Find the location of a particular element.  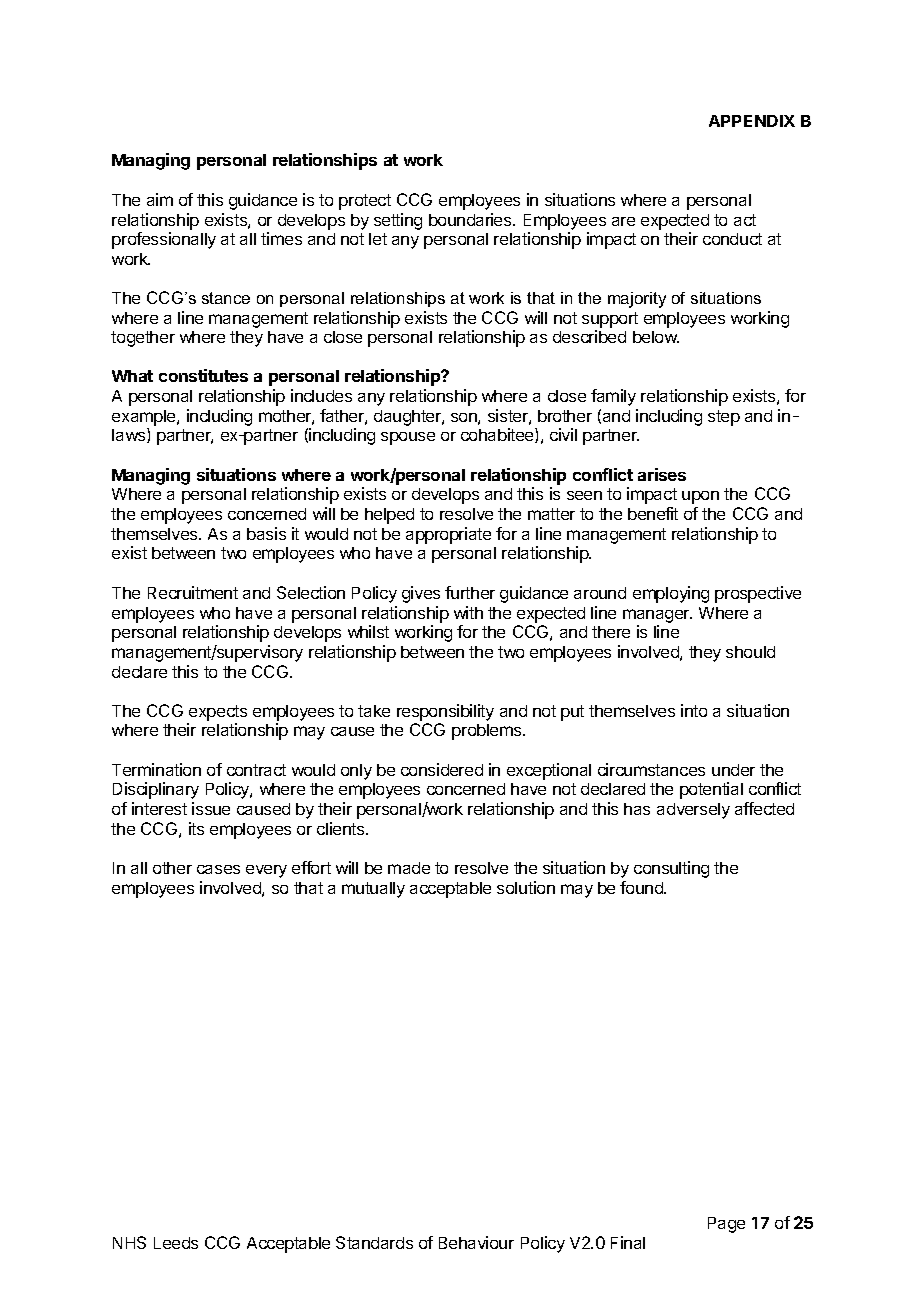

appropriate is located at coordinates (448, 535).
